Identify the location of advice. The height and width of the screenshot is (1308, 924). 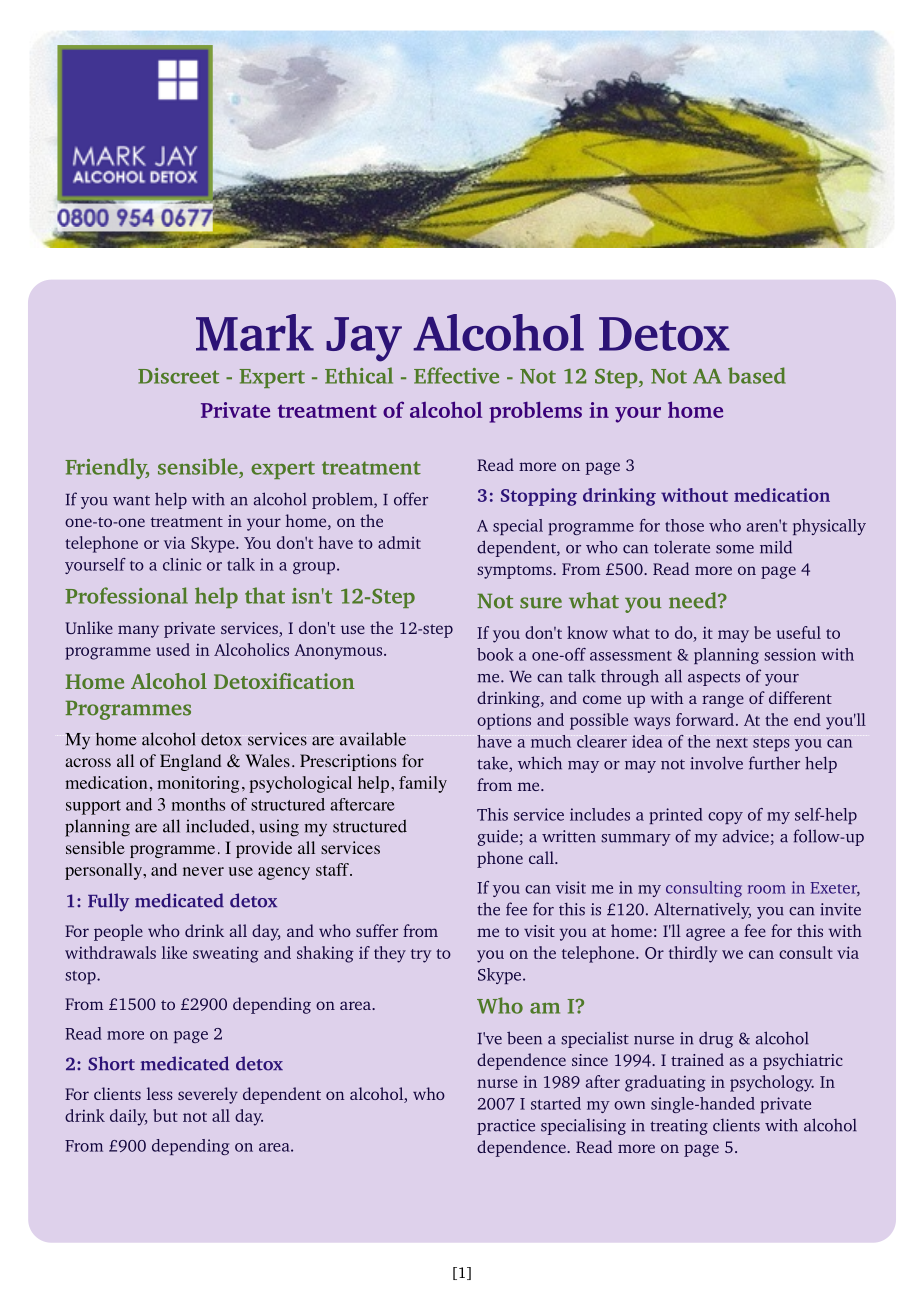
(746, 836).
